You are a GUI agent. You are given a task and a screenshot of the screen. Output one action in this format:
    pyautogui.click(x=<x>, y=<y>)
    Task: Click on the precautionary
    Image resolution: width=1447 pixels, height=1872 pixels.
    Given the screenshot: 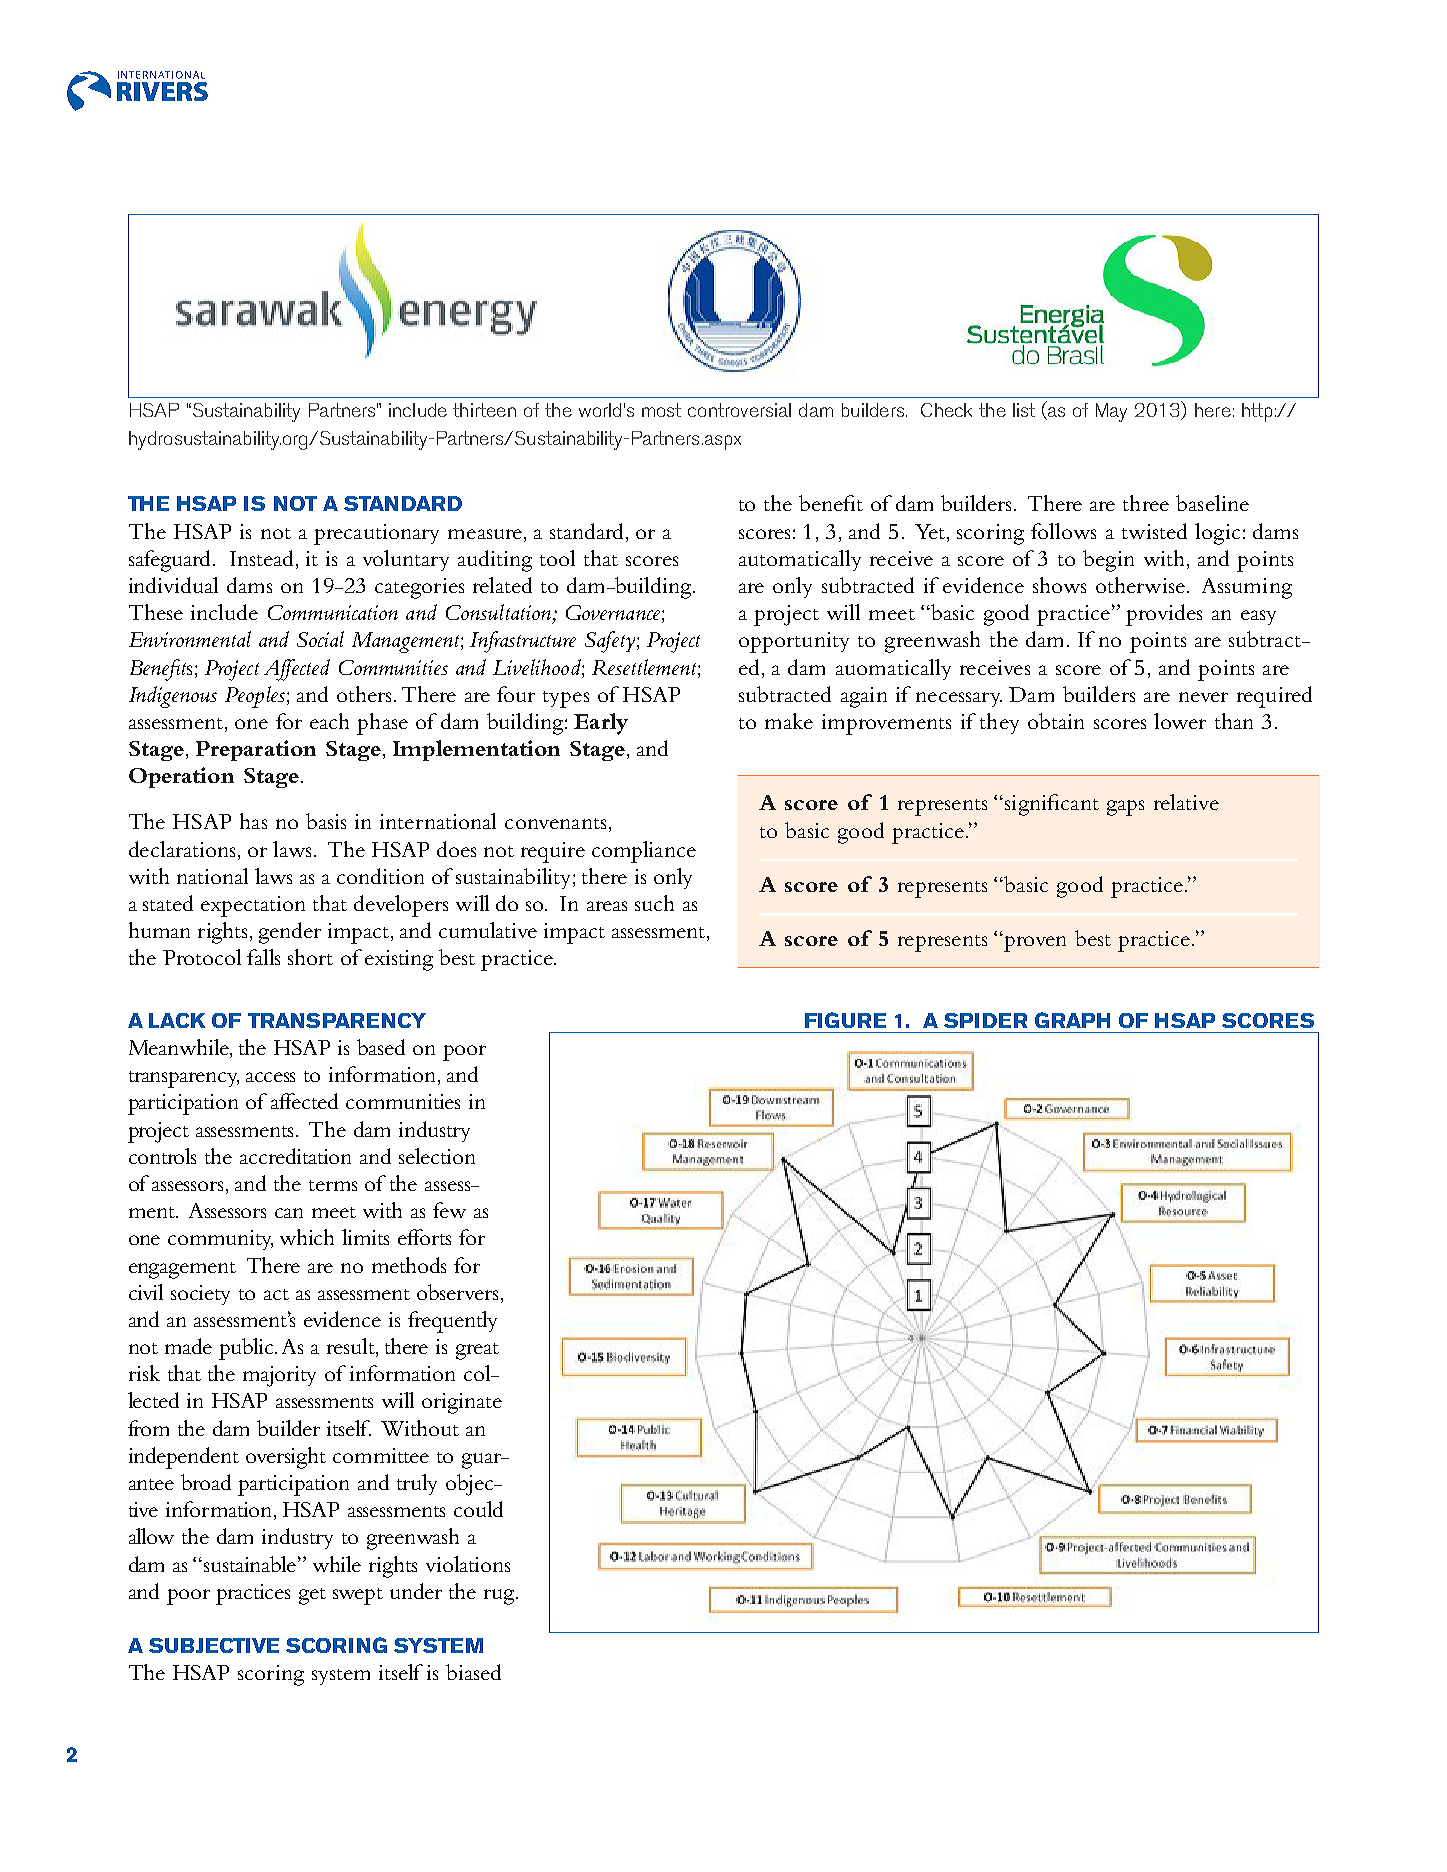 What is the action you would take?
    pyautogui.click(x=376, y=534)
